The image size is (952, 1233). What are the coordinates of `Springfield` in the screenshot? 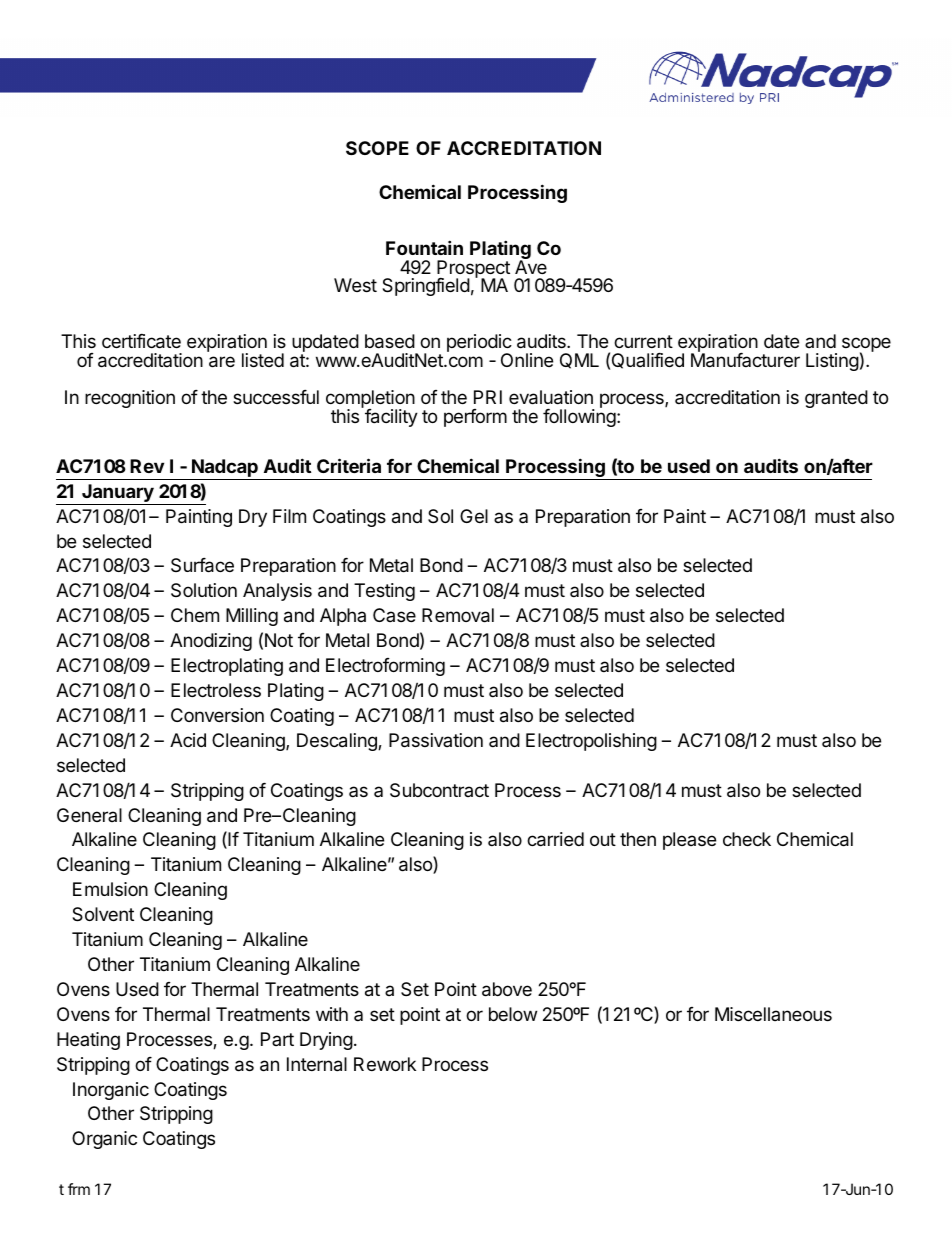 It's located at (426, 287).
